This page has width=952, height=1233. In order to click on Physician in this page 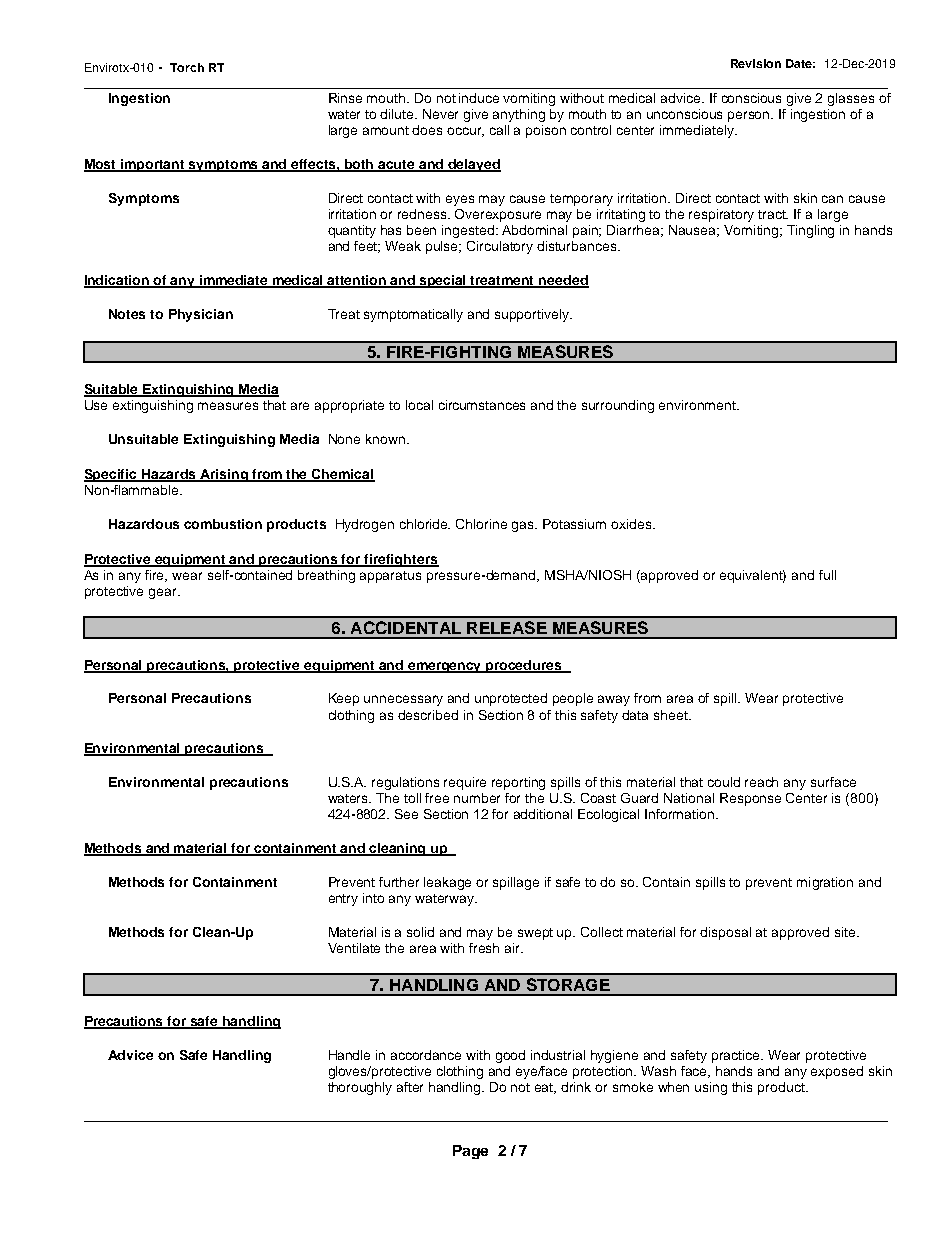, I will do `click(201, 315)`.
